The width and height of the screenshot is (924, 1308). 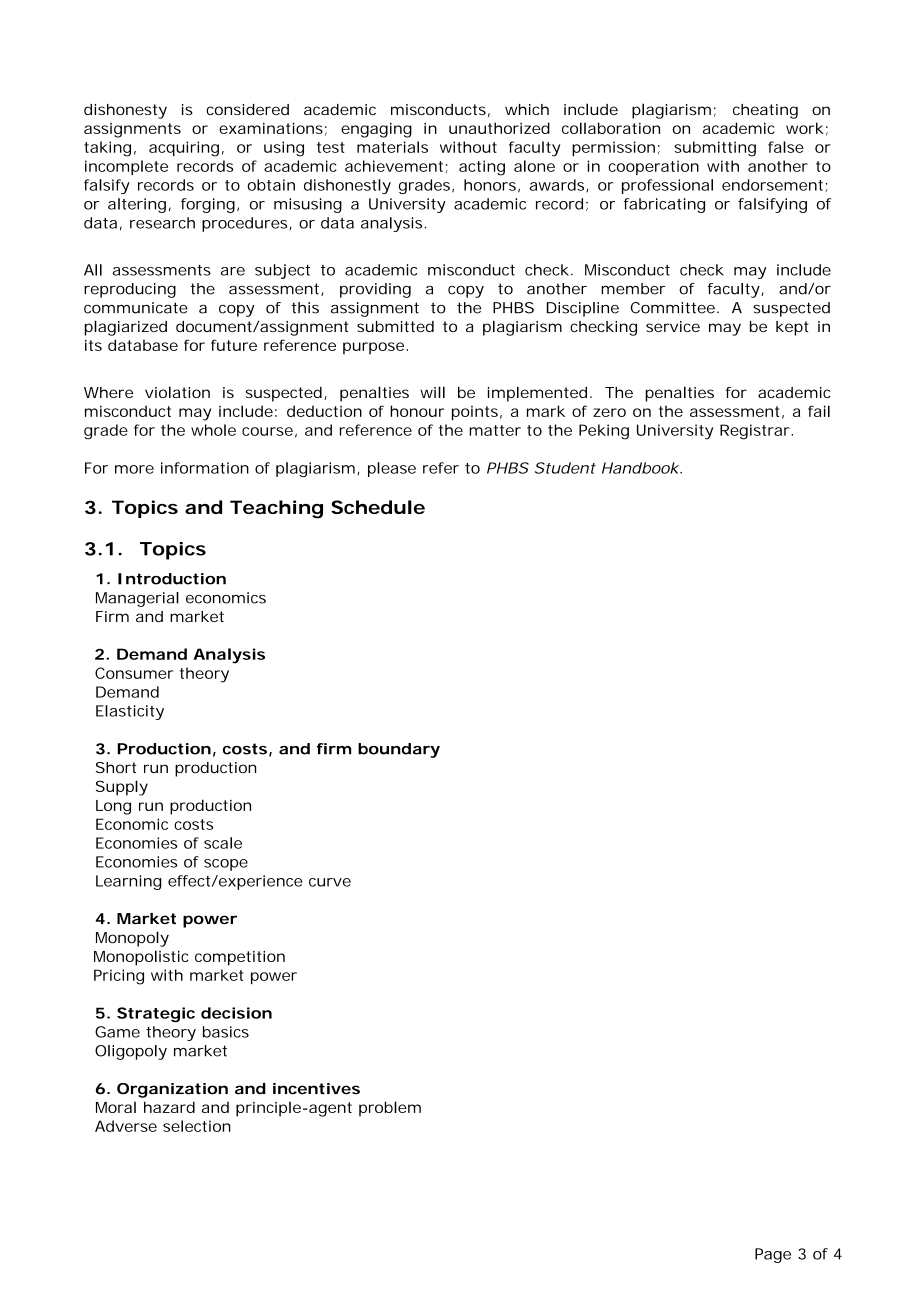 I want to click on acquiring, so click(x=184, y=149).
